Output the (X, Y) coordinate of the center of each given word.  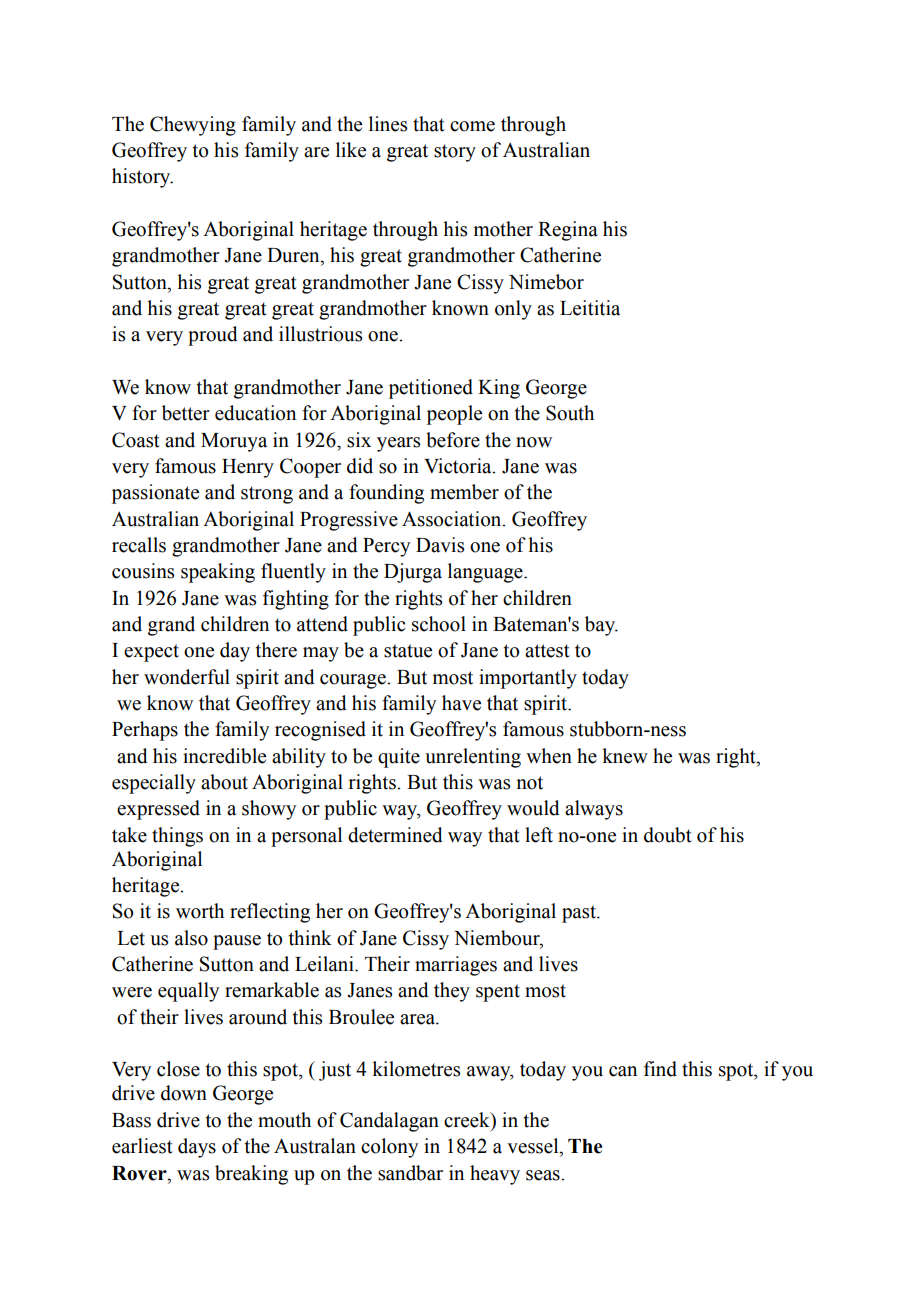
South (570, 413)
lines (388, 124)
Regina (568, 231)
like (351, 150)
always (594, 810)
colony (389, 1148)
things (177, 837)
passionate (155, 494)
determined (395, 835)
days (197, 1148)
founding (386, 494)
